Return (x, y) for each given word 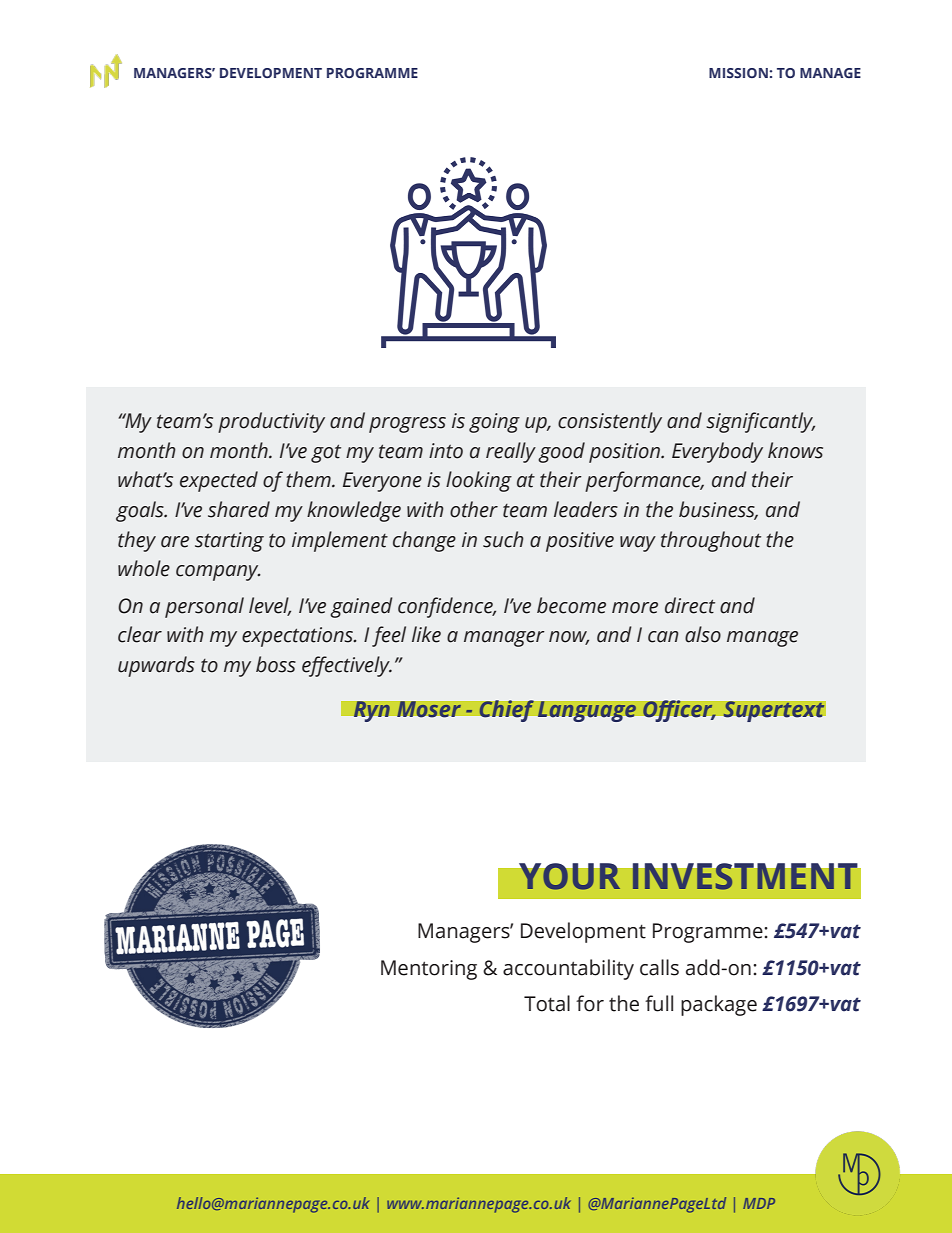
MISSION (738, 73)
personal (204, 607)
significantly (760, 422)
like (426, 634)
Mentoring (429, 970)
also (703, 634)
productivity (271, 422)
